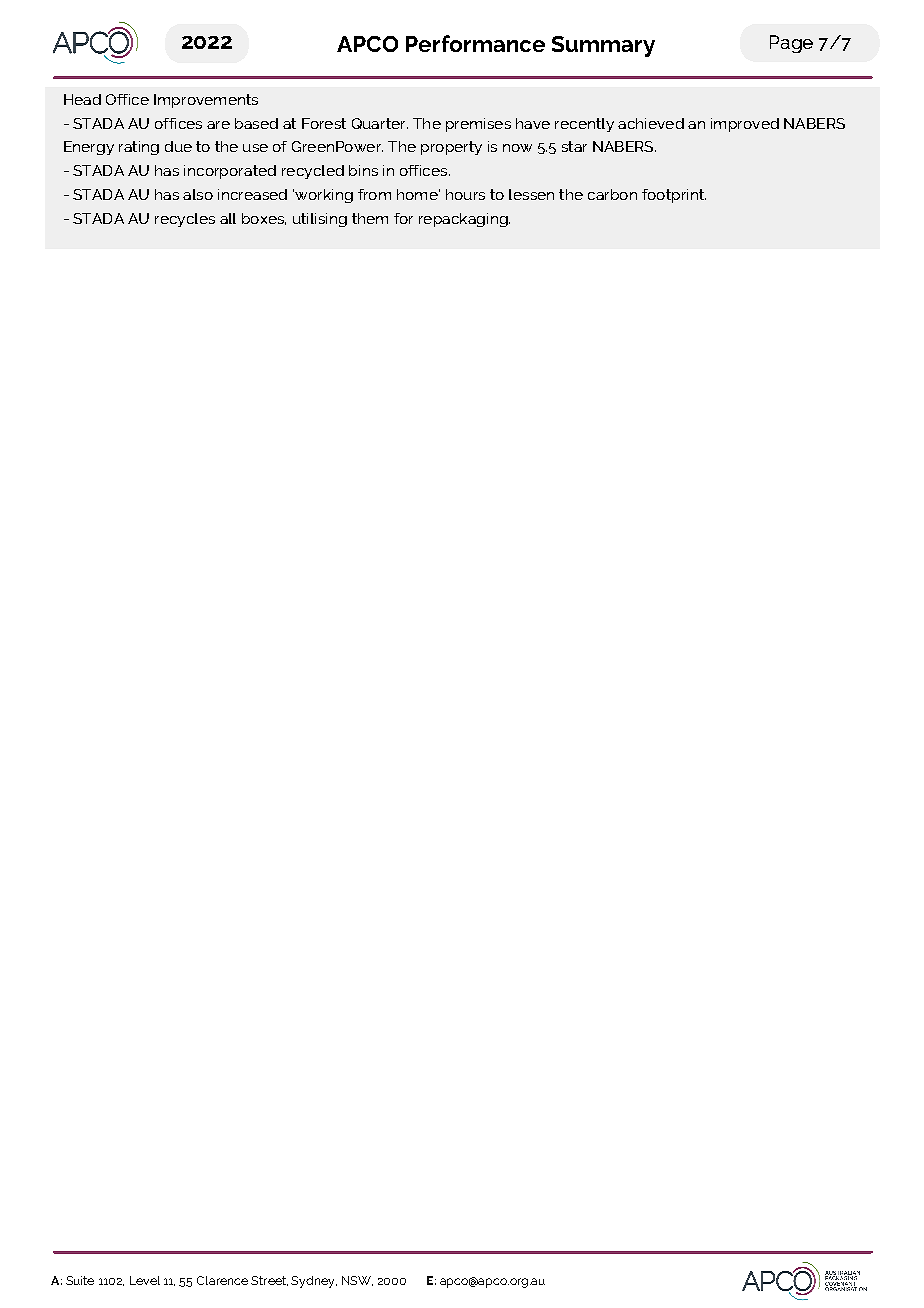 The image size is (924, 1308). I want to click on all, so click(228, 218).
